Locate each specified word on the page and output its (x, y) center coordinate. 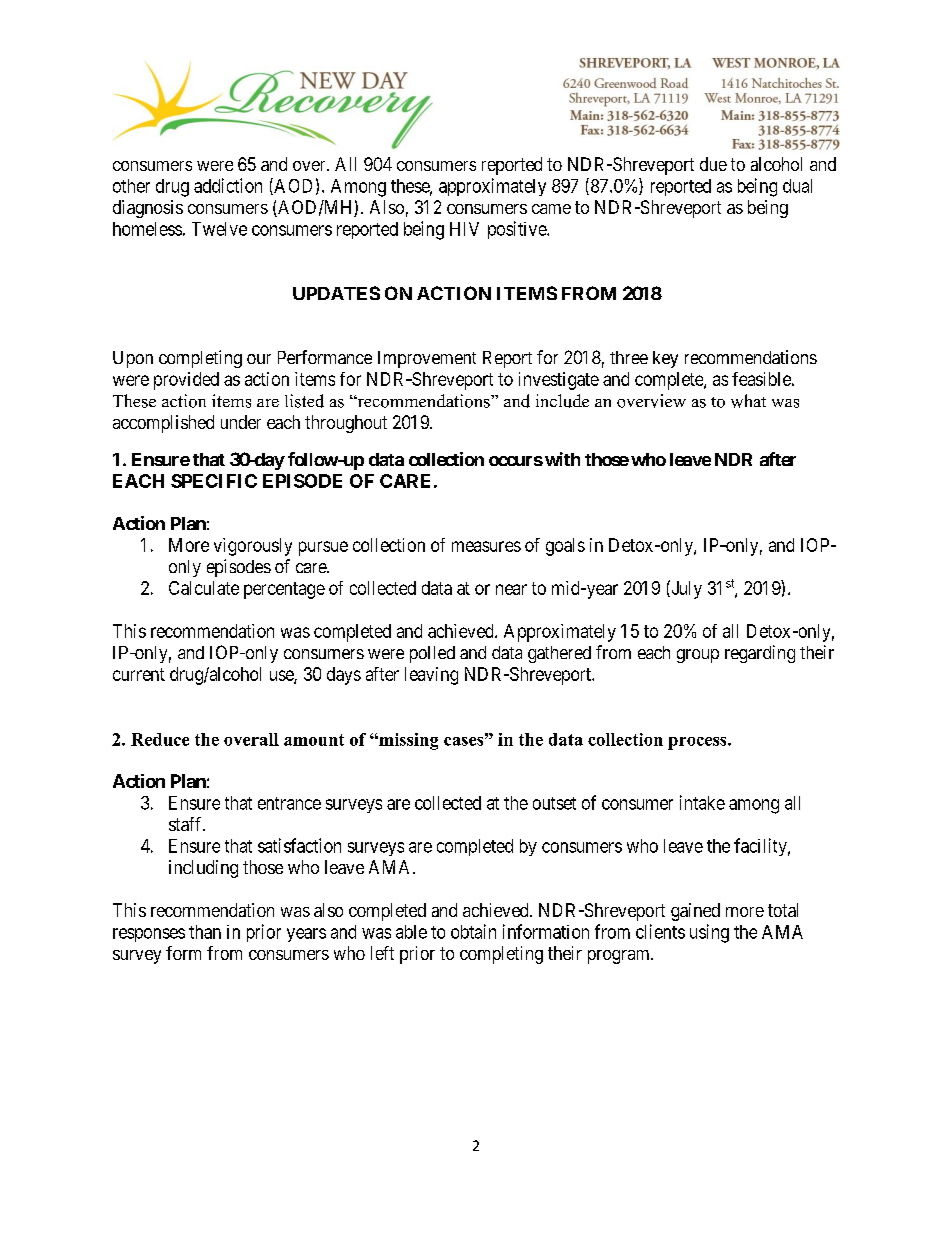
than (205, 932)
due (713, 164)
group (698, 656)
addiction (228, 185)
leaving (431, 676)
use (282, 676)
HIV (464, 229)
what (748, 401)
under (241, 422)
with (562, 459)
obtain (473, 931)
